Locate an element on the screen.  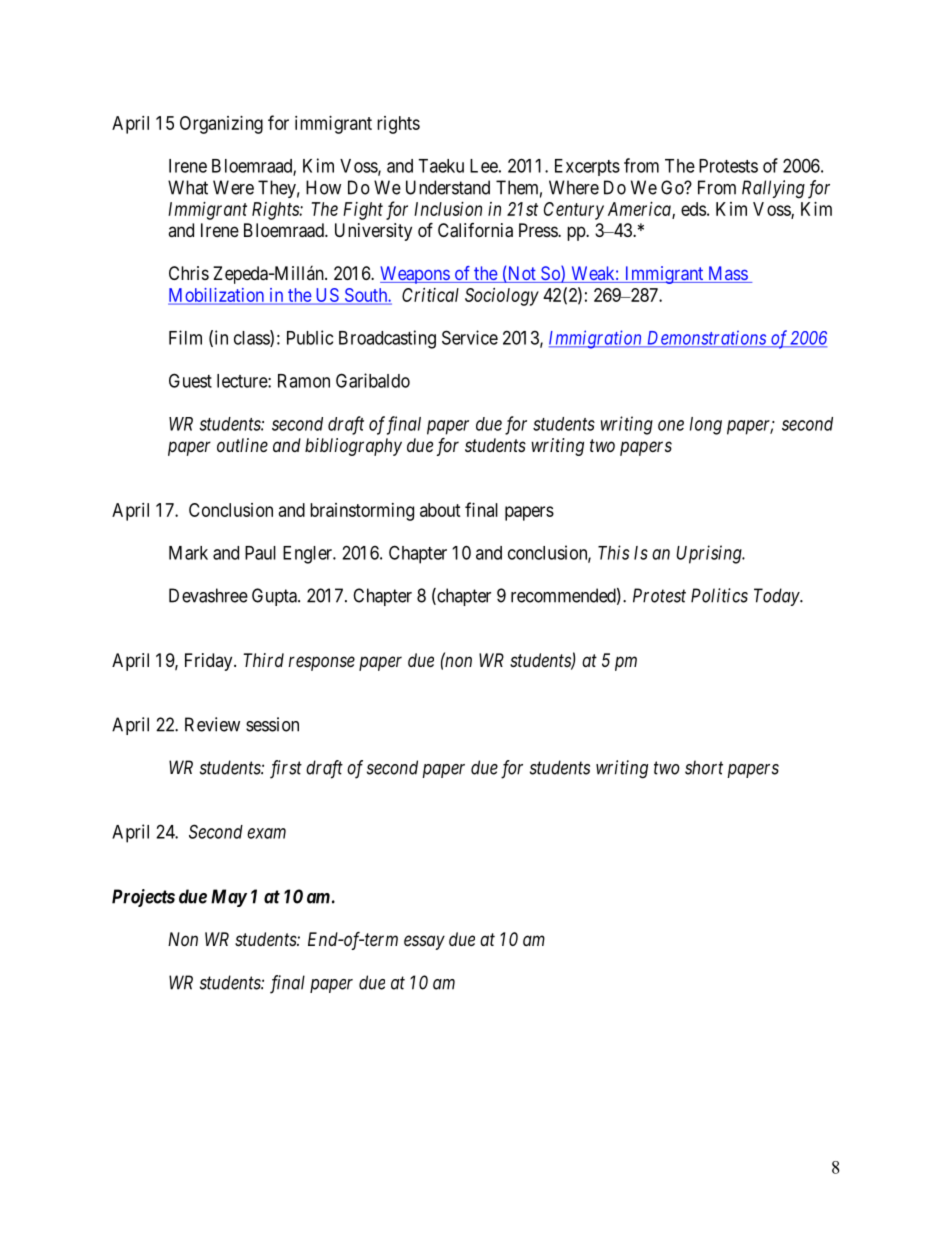
May is located at coordinates (229, 898).
